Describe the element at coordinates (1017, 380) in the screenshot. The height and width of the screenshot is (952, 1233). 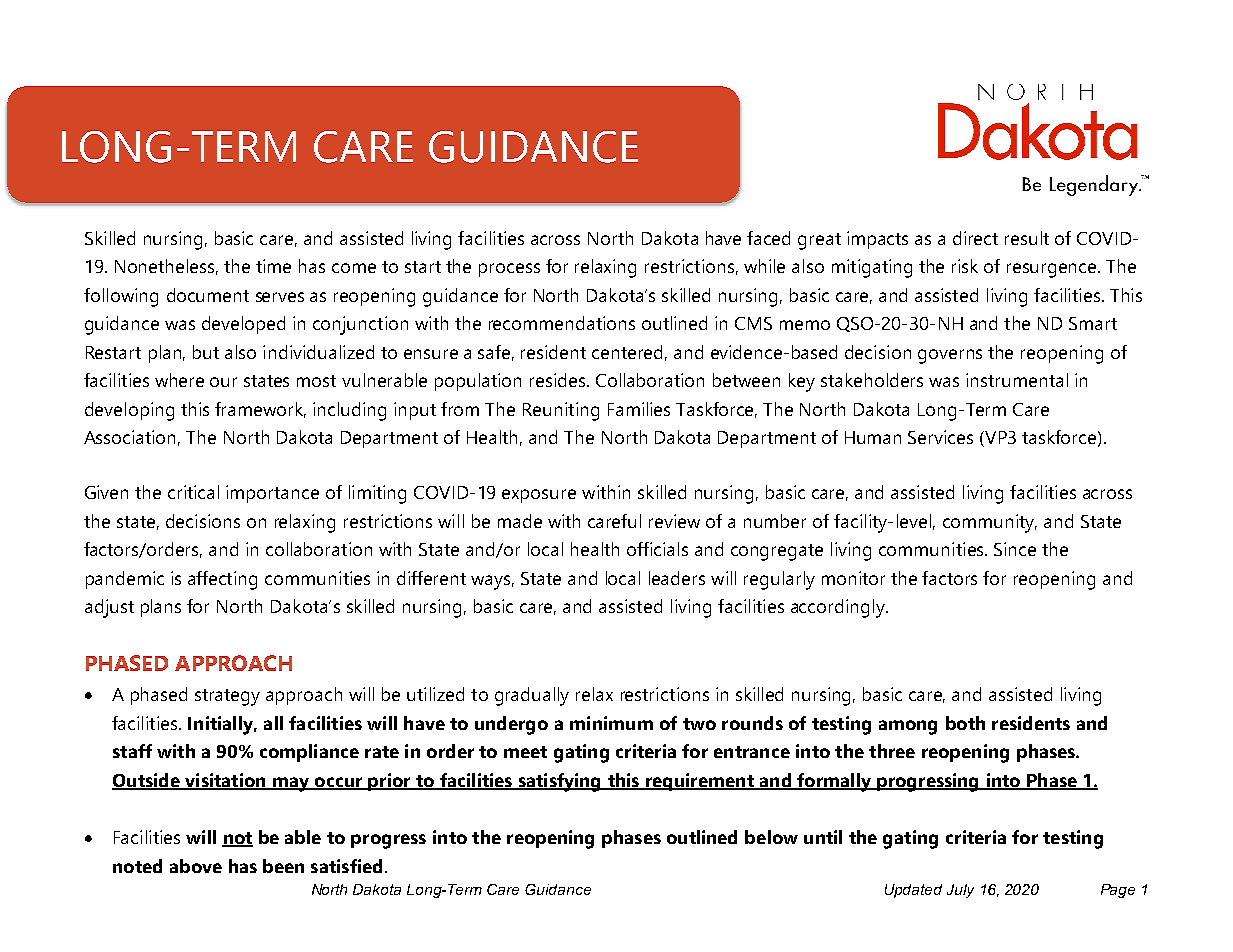
I see `instrumental` at that location.
